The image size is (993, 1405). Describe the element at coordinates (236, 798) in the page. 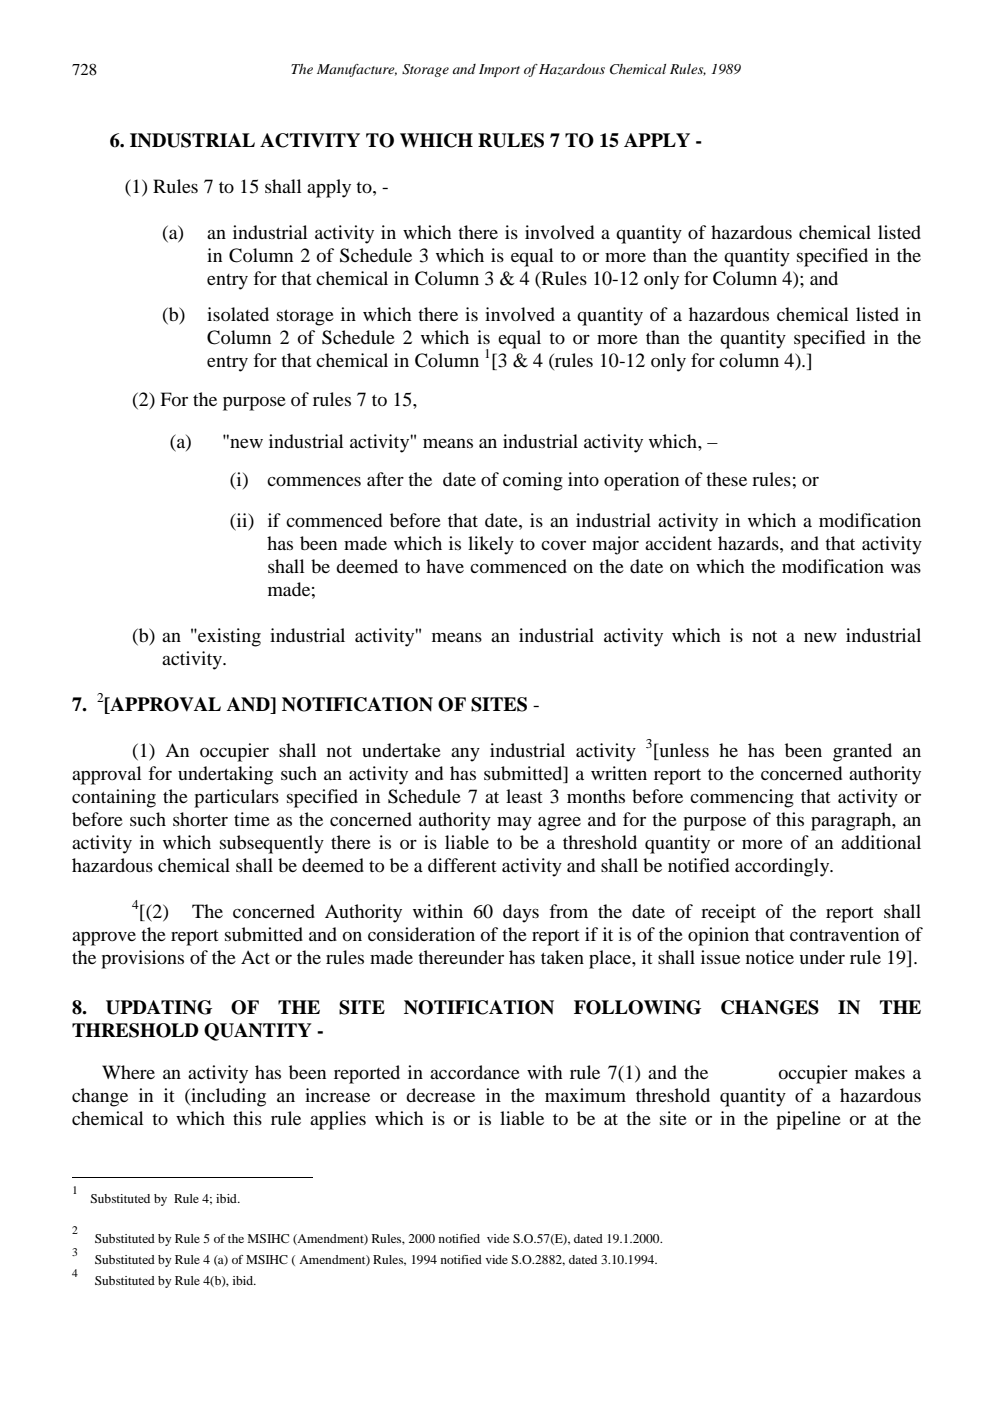

I see `particulars` at that location.
